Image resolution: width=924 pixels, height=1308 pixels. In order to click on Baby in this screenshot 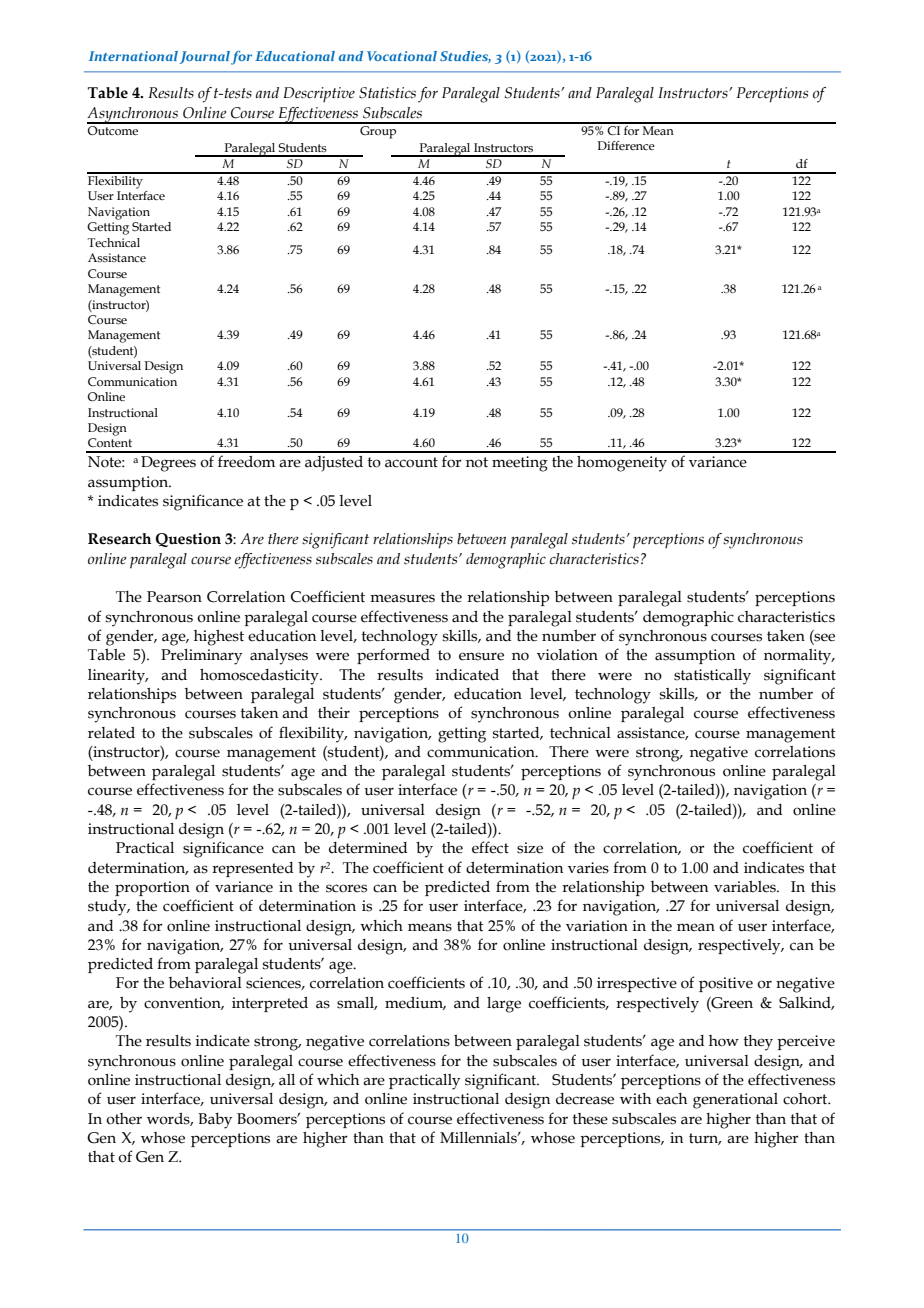, I will do `click(215, 1121)`.
